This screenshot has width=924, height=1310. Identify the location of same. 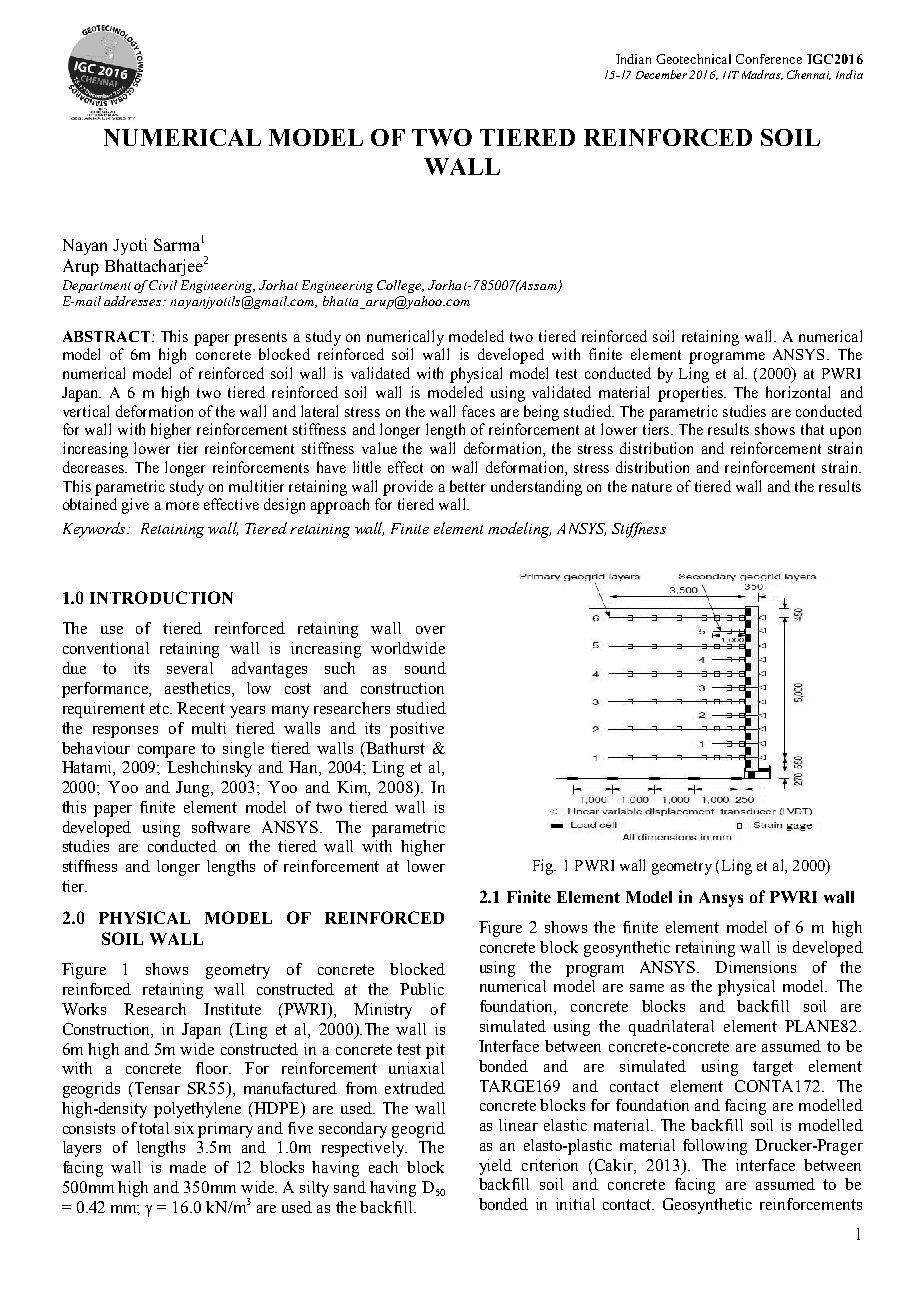
(647, 988).
